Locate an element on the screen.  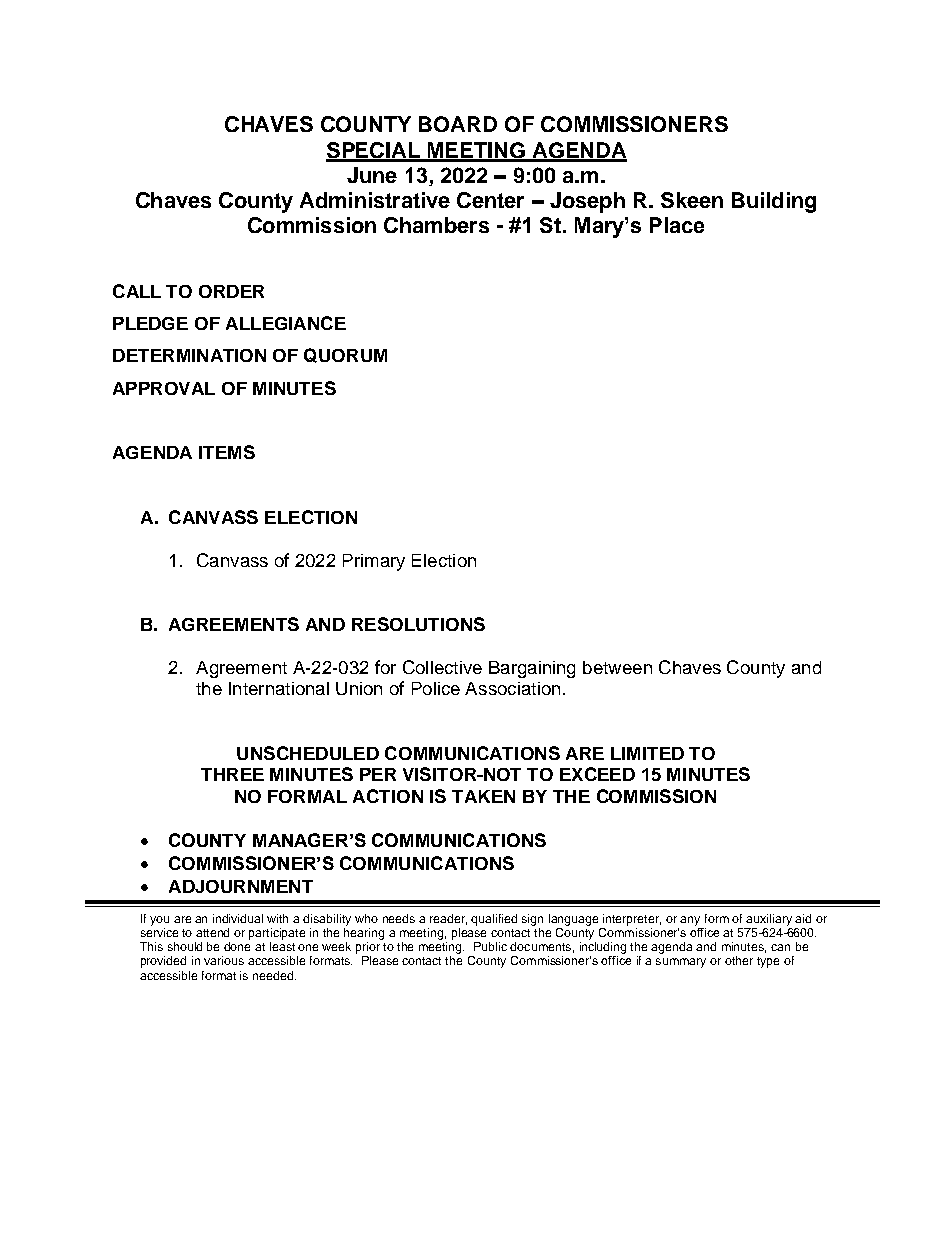
June is located at coordinates (372, 175).
